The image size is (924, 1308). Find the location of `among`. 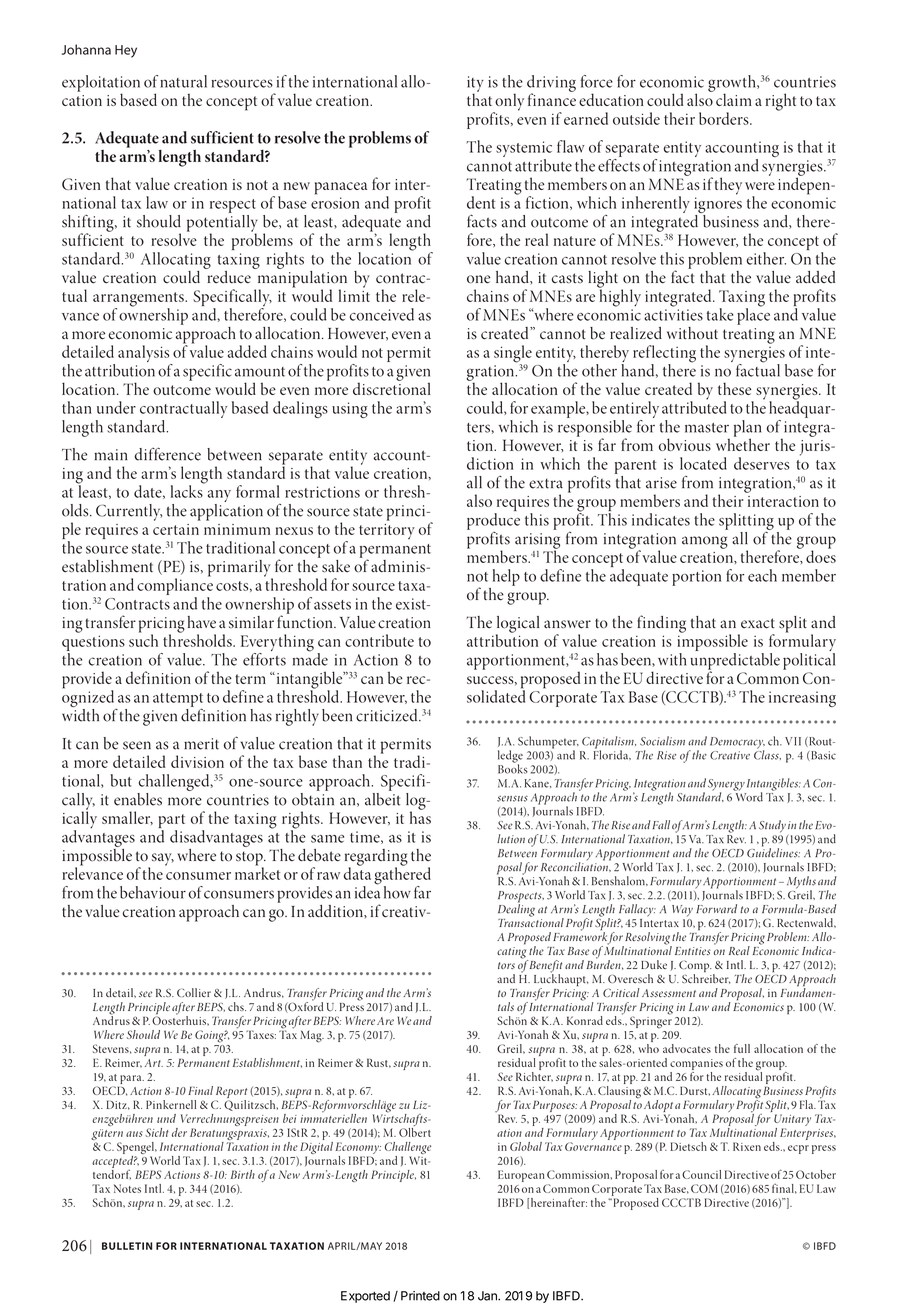

among is located at coordinates (705, 542).
